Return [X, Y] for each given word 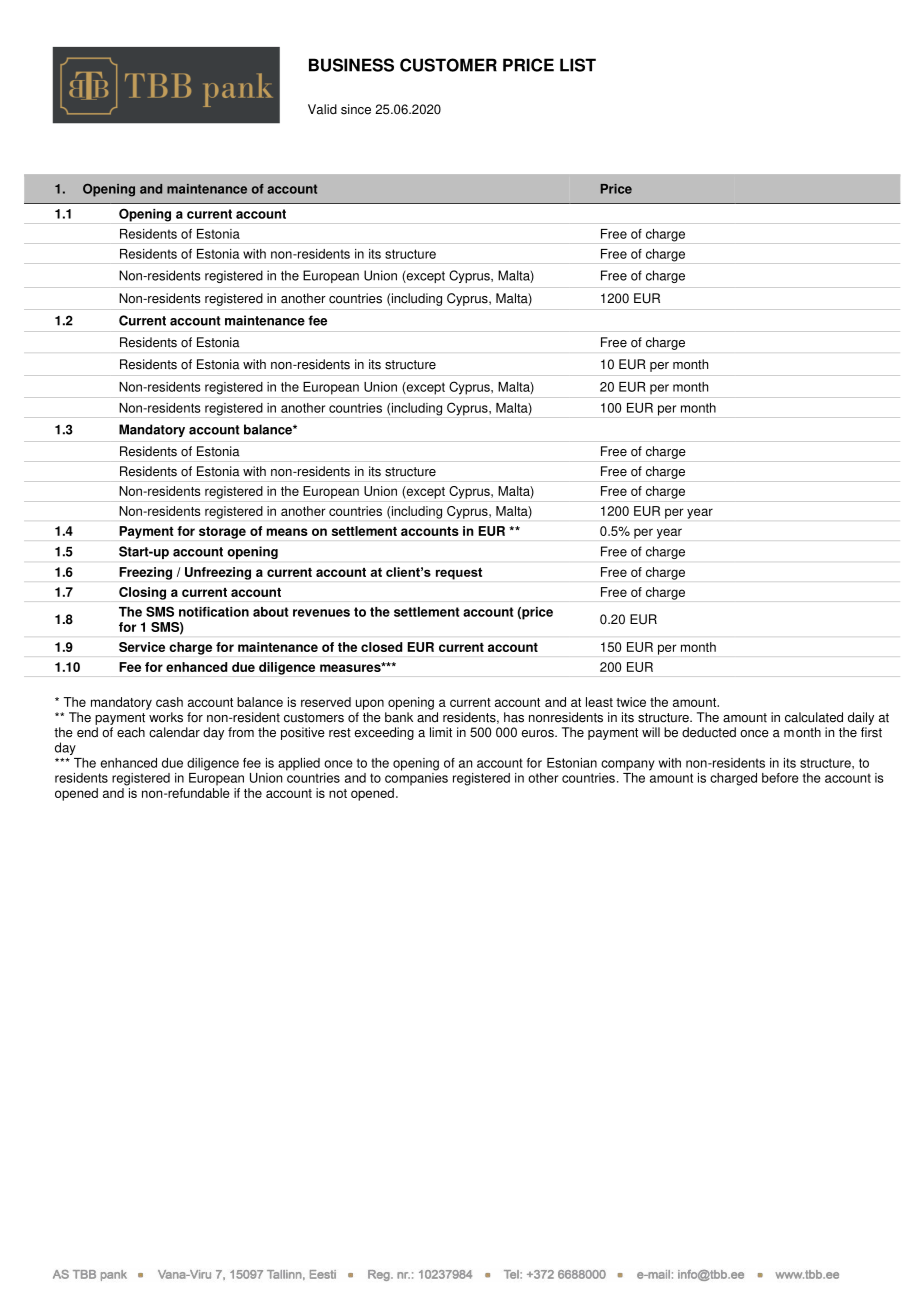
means [287, 532]
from [241, 732]
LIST [578, 65]
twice [631, 702]
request [459, 573]
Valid [322, 109]
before [780, 778]
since [356, 109]
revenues [321, 613]
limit [441, 732]
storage [222, 533]
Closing [142, 593]
